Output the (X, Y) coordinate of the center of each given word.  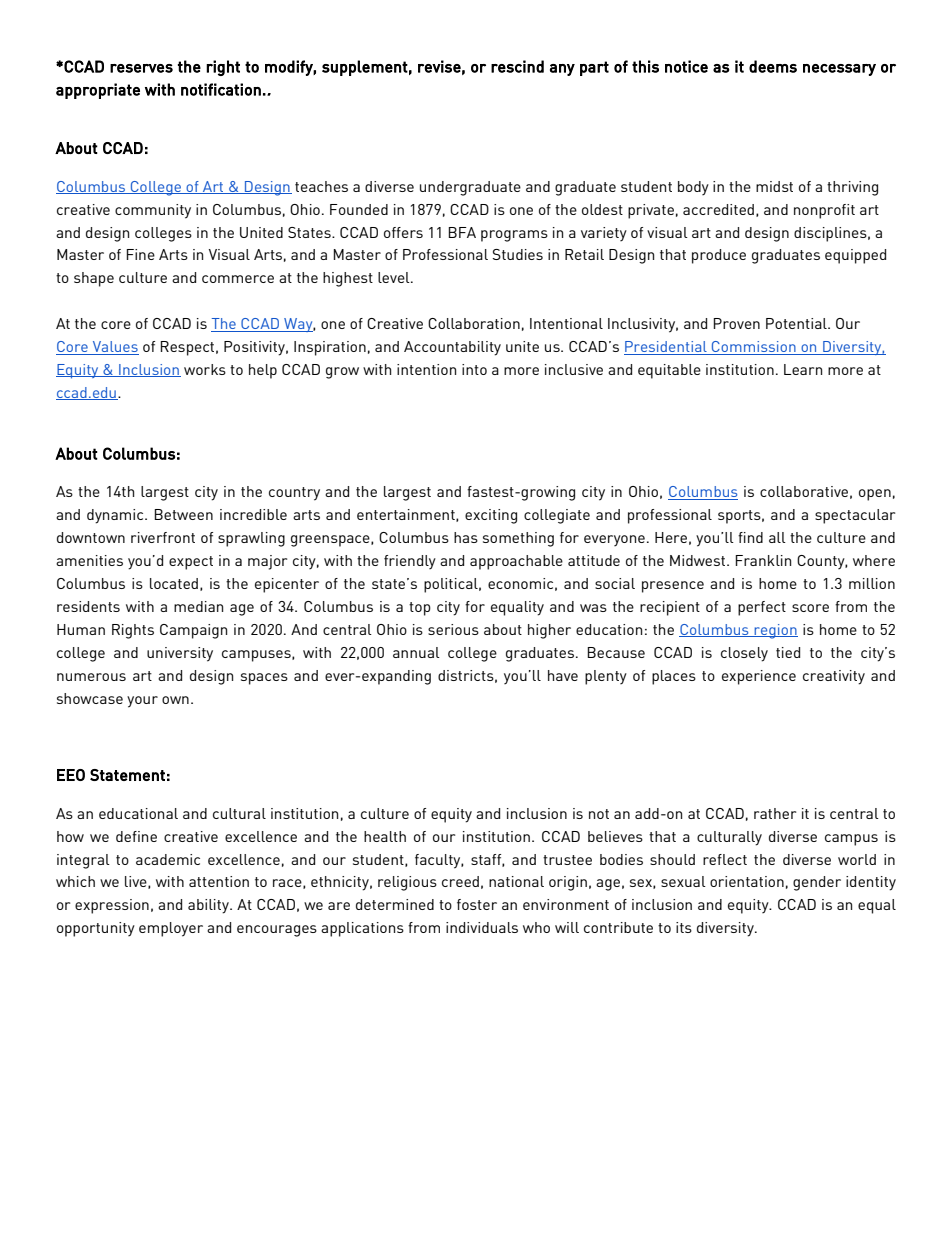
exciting (491, 516)
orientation (747, 881)
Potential (797, 323)
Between (183, 514)
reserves (141, 68)
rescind (517, 66)
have (563, 675)
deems (773, 66)
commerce (238, 279)
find (750, 537)
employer (171, 929)
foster (477, 904)
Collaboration (474, 323)
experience (759, 677)
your (142, 702)
